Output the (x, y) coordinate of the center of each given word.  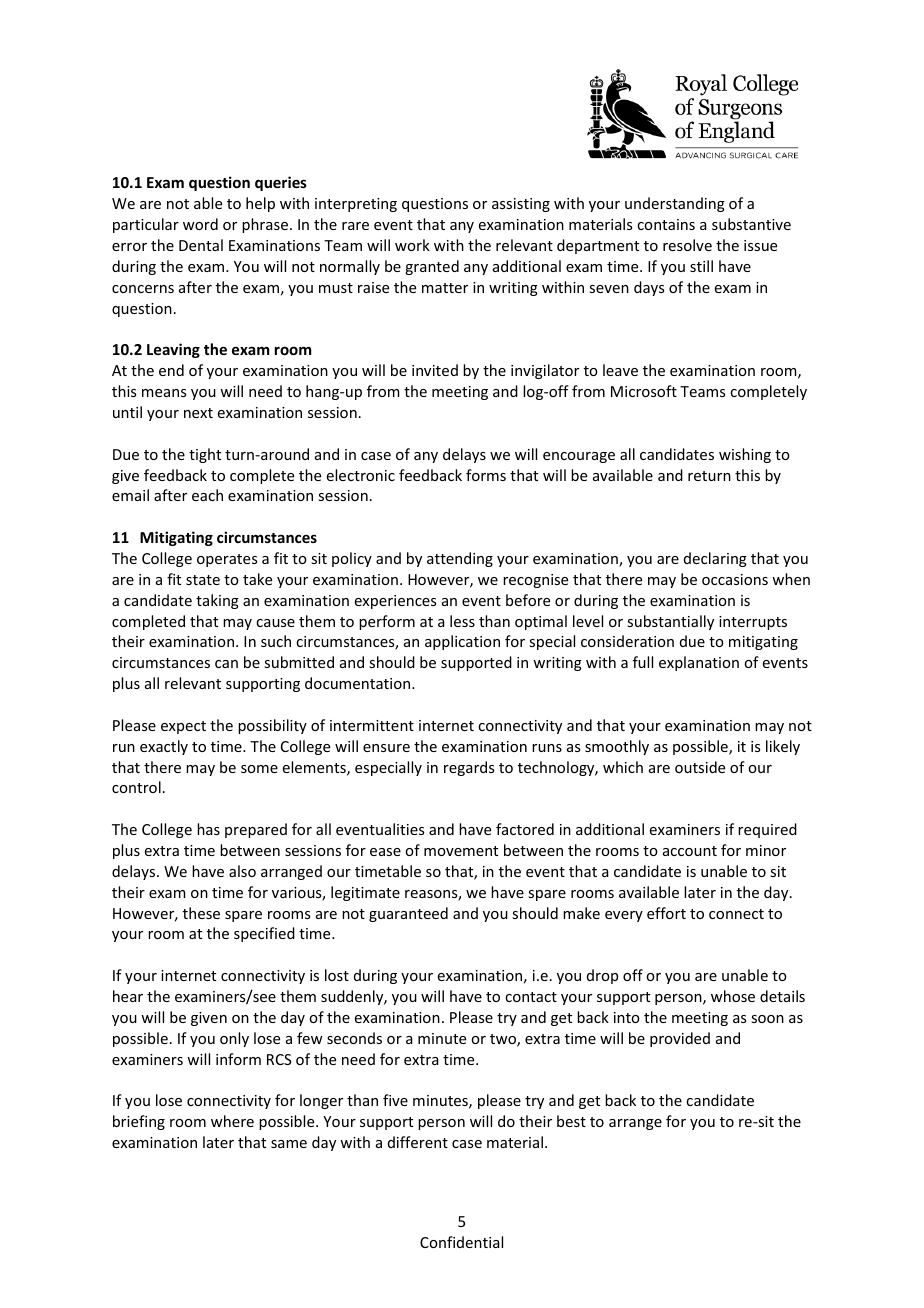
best (571, 1121)
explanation (699, 663)
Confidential (461, 1242)
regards (469, 768)
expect (183, 727)
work (412, 245)
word (200, 224)
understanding (675, 204)
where (232, 1121)
